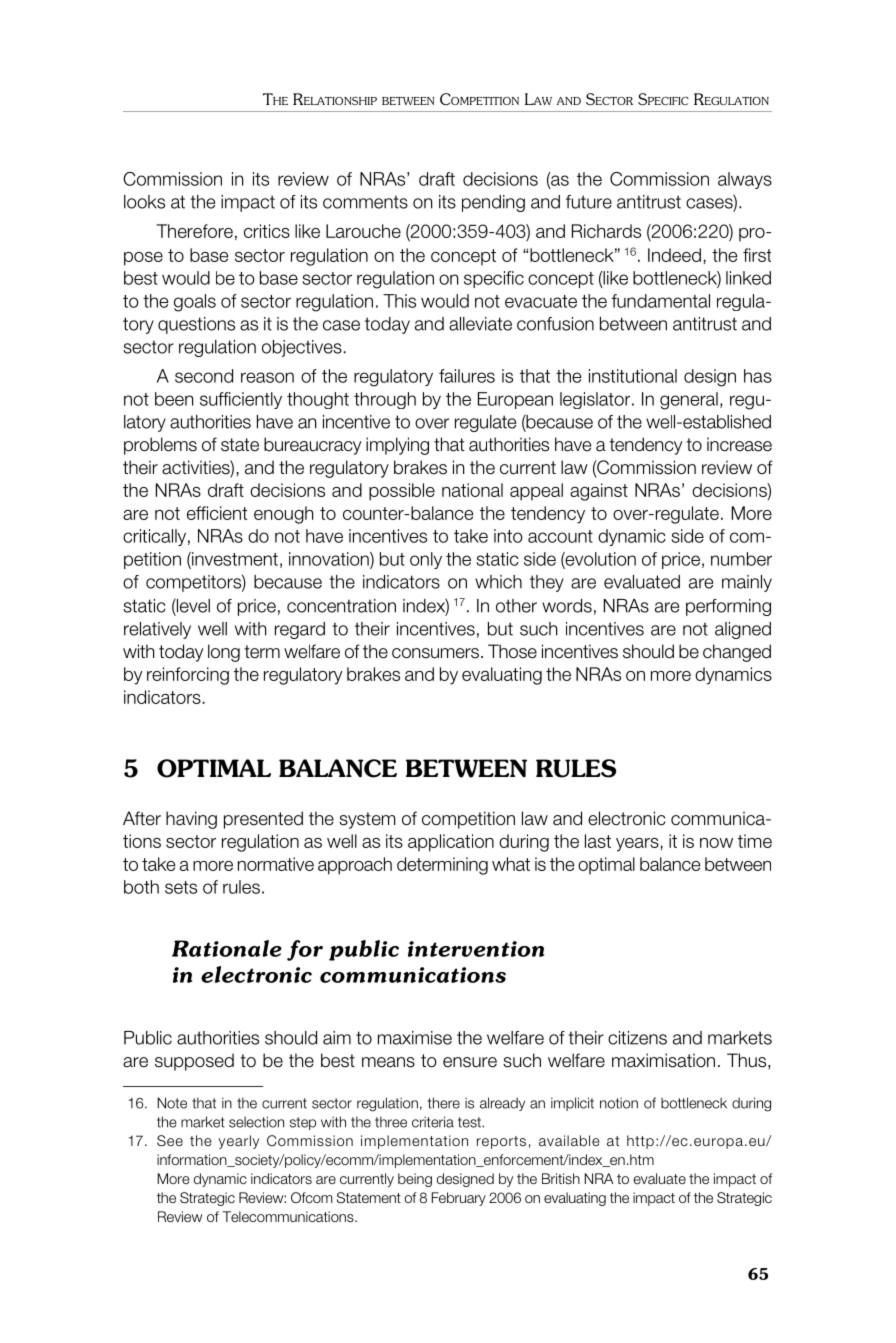 This page has width=896, height=1343. Describe the element at coordinates (191, 820) in the page. I see `having` at that location.
